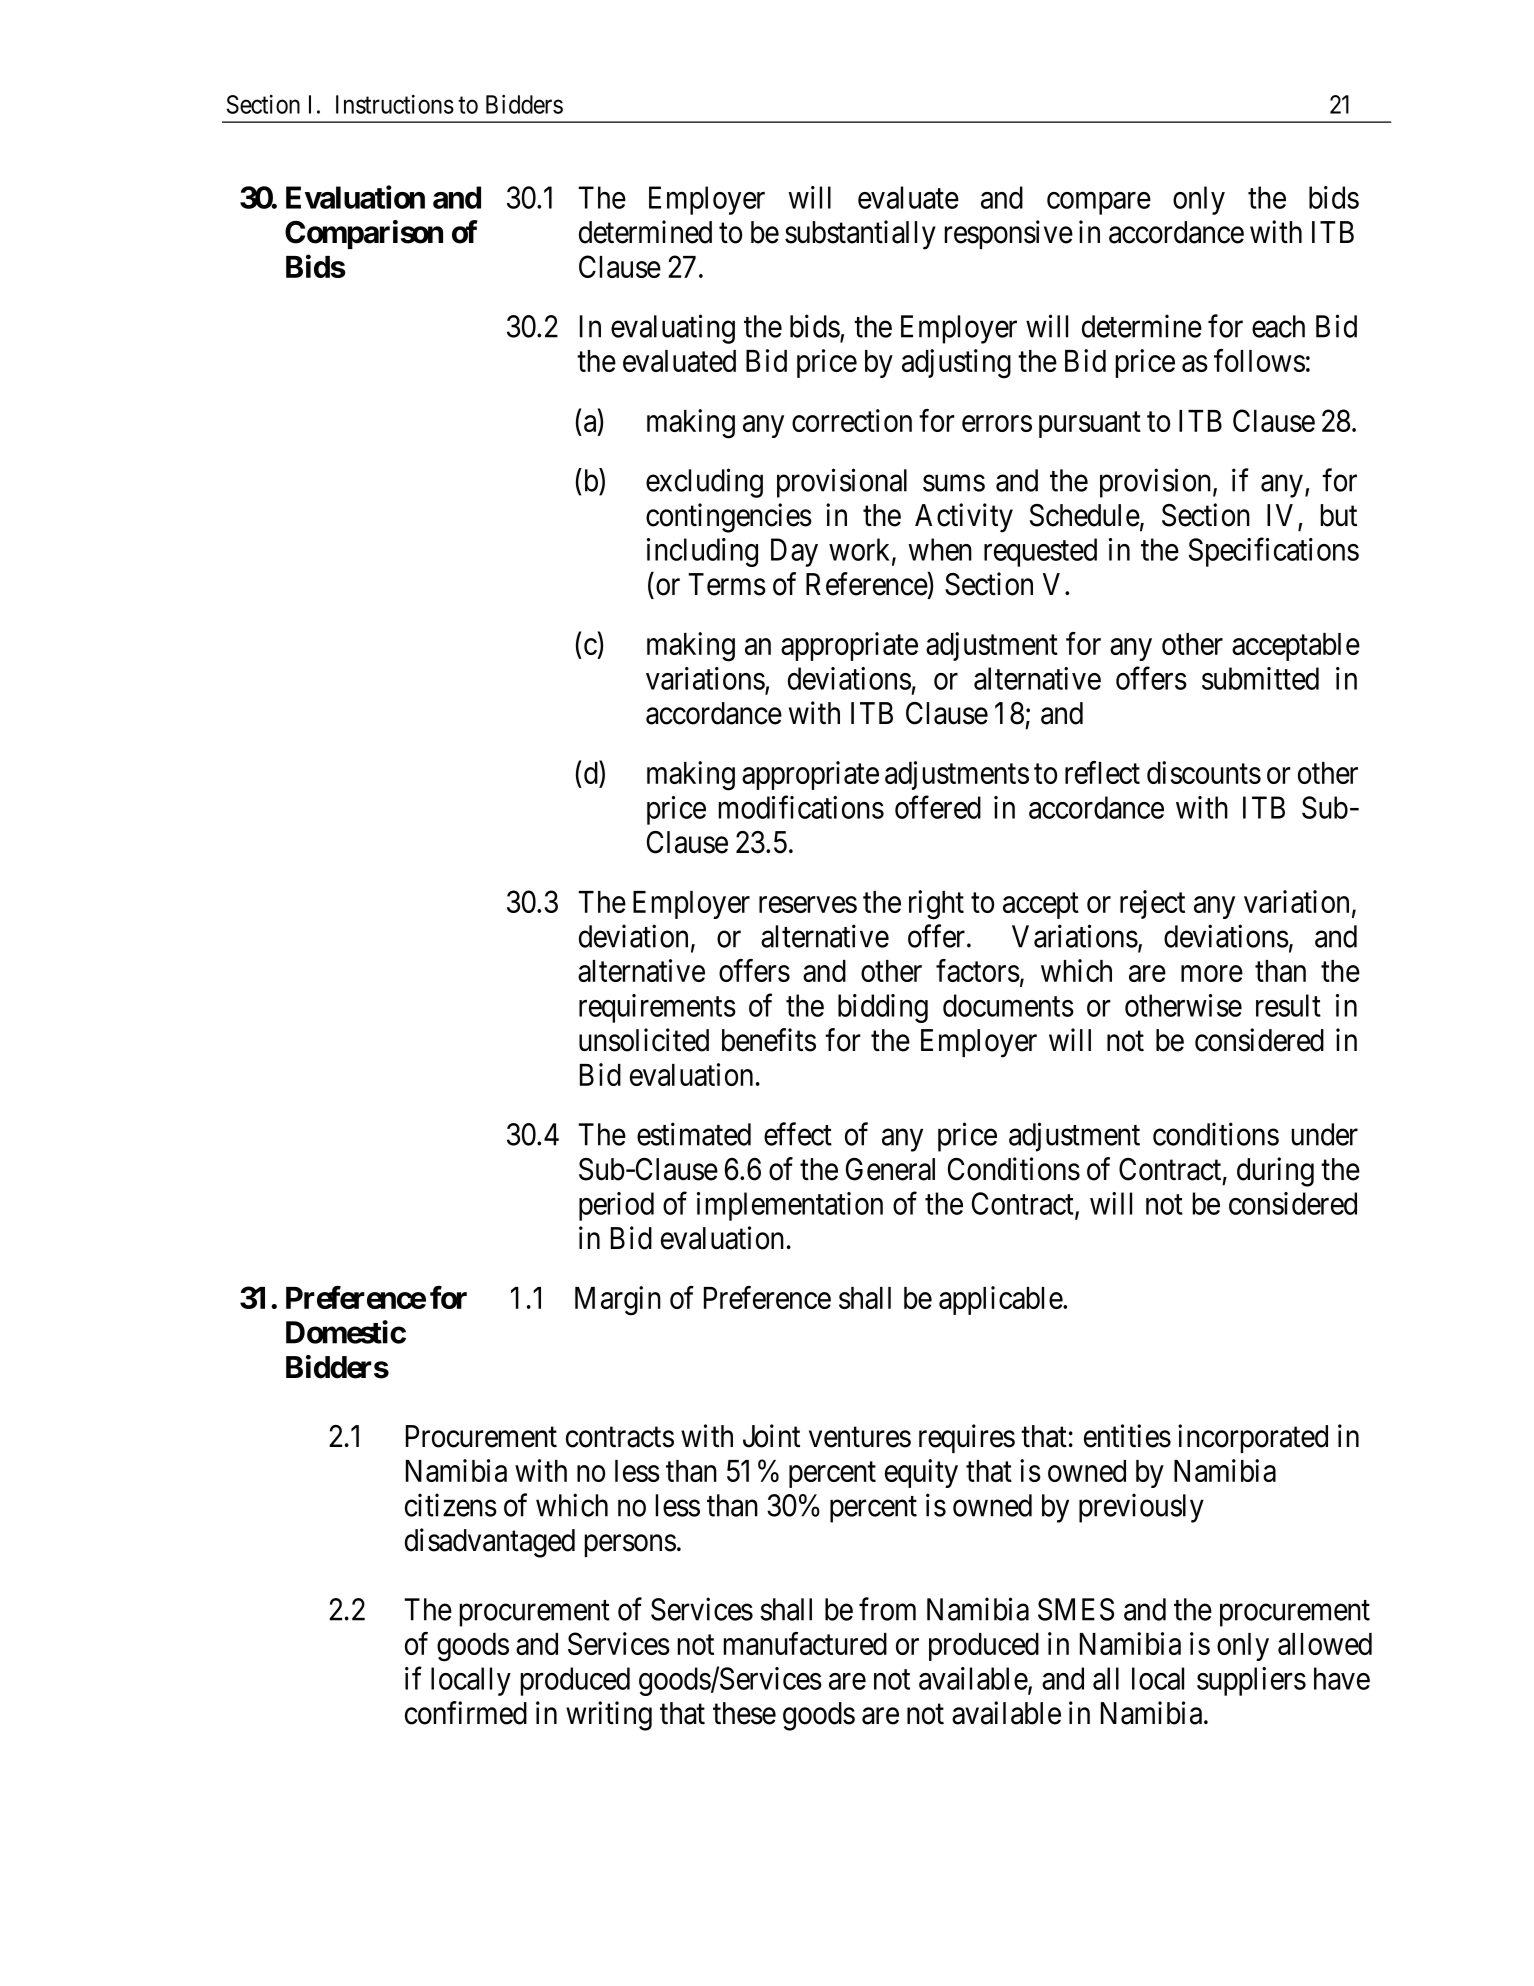 The height and width of the screenshot is (1986, 1534). Describe the element at coordinates (1099, 203) in the screenshot. I see `compare` at that location.
